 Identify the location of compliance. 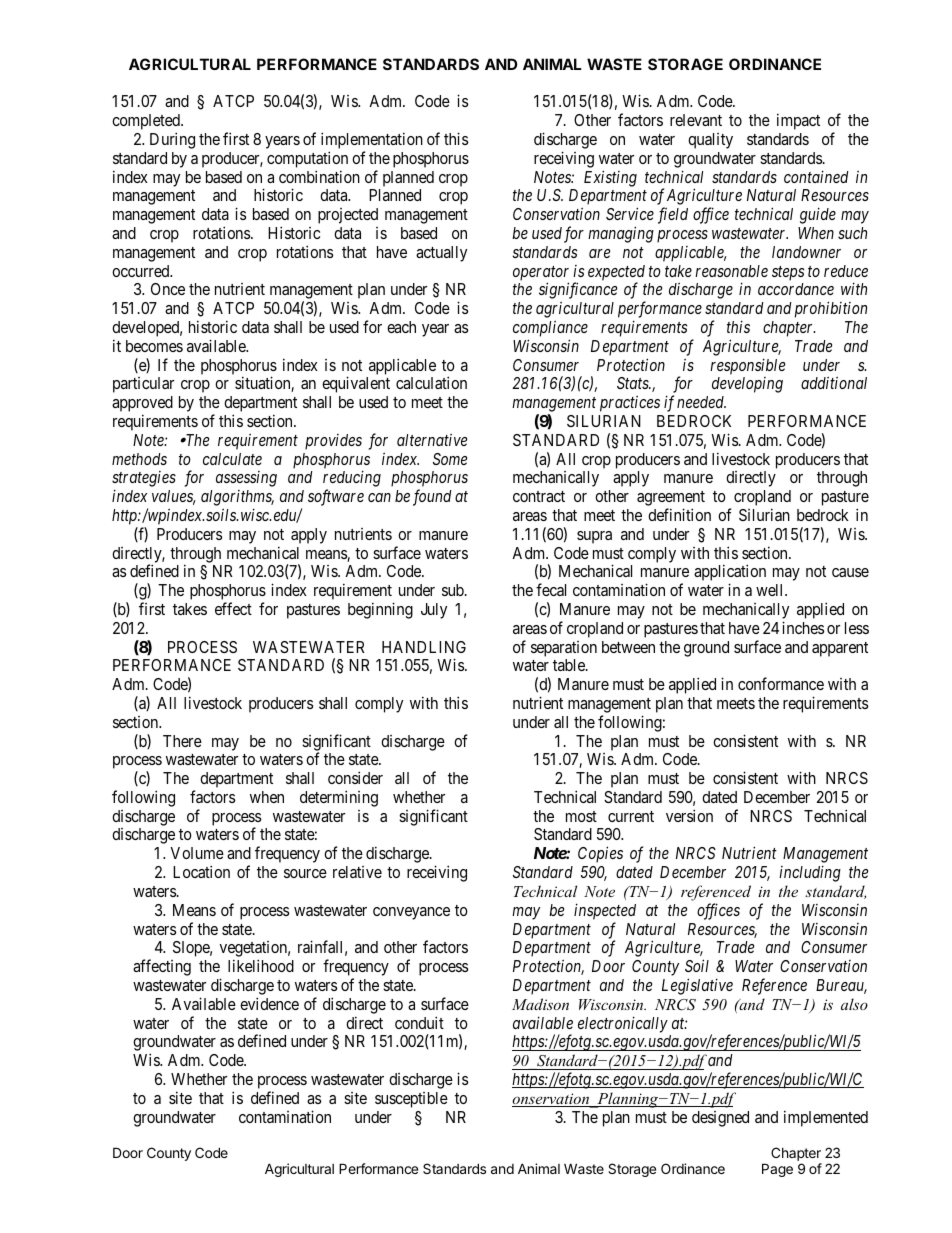
(550, 329).
